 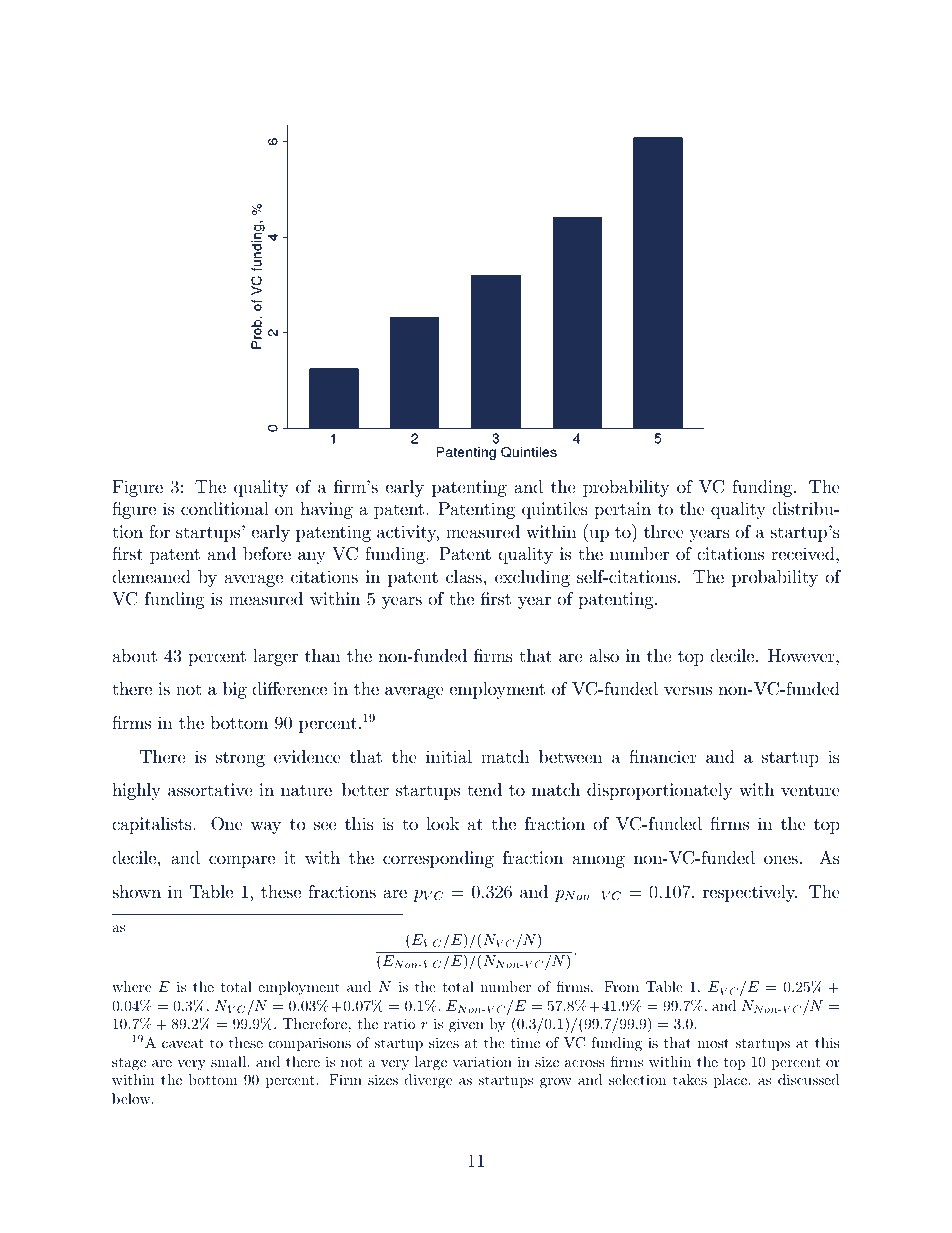 What do you see at coordinates (267, 553) in the screenshot?
I see `before` at bounding box center [267, 553].
